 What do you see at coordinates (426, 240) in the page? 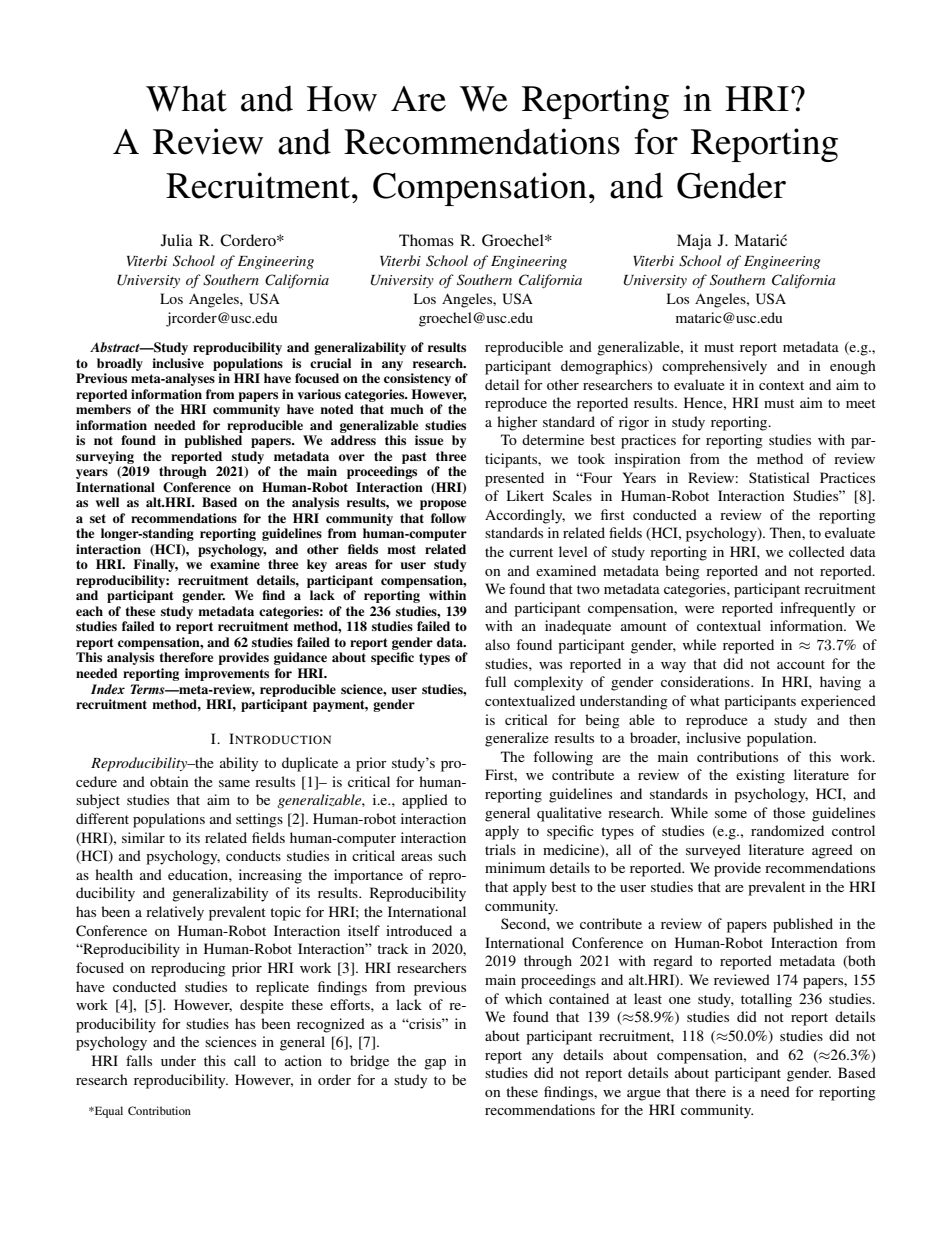
I see `Thomas` at bounding box center [426, 240].
